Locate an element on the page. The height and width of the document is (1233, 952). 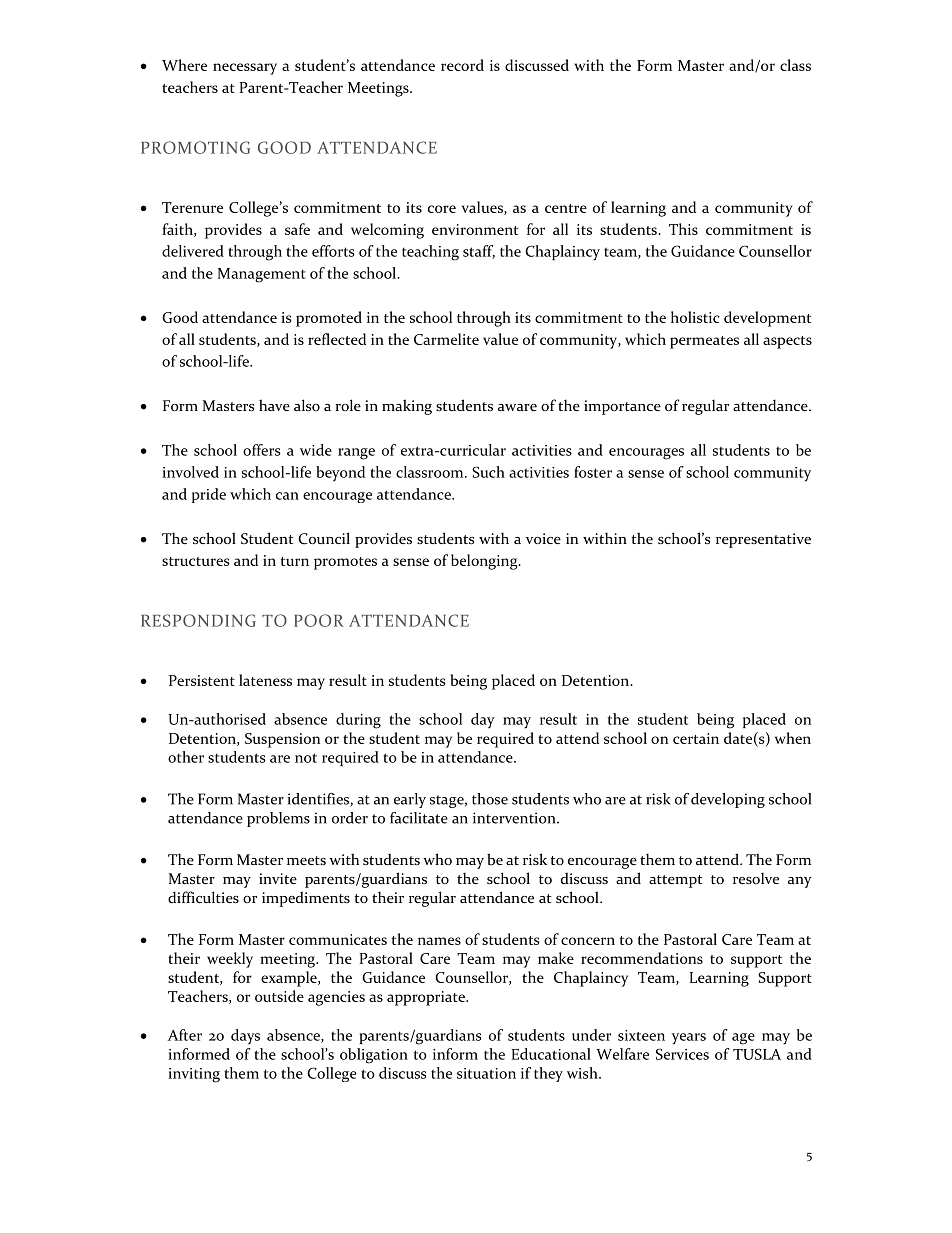
lateness is located at coordinates (265, 680).
